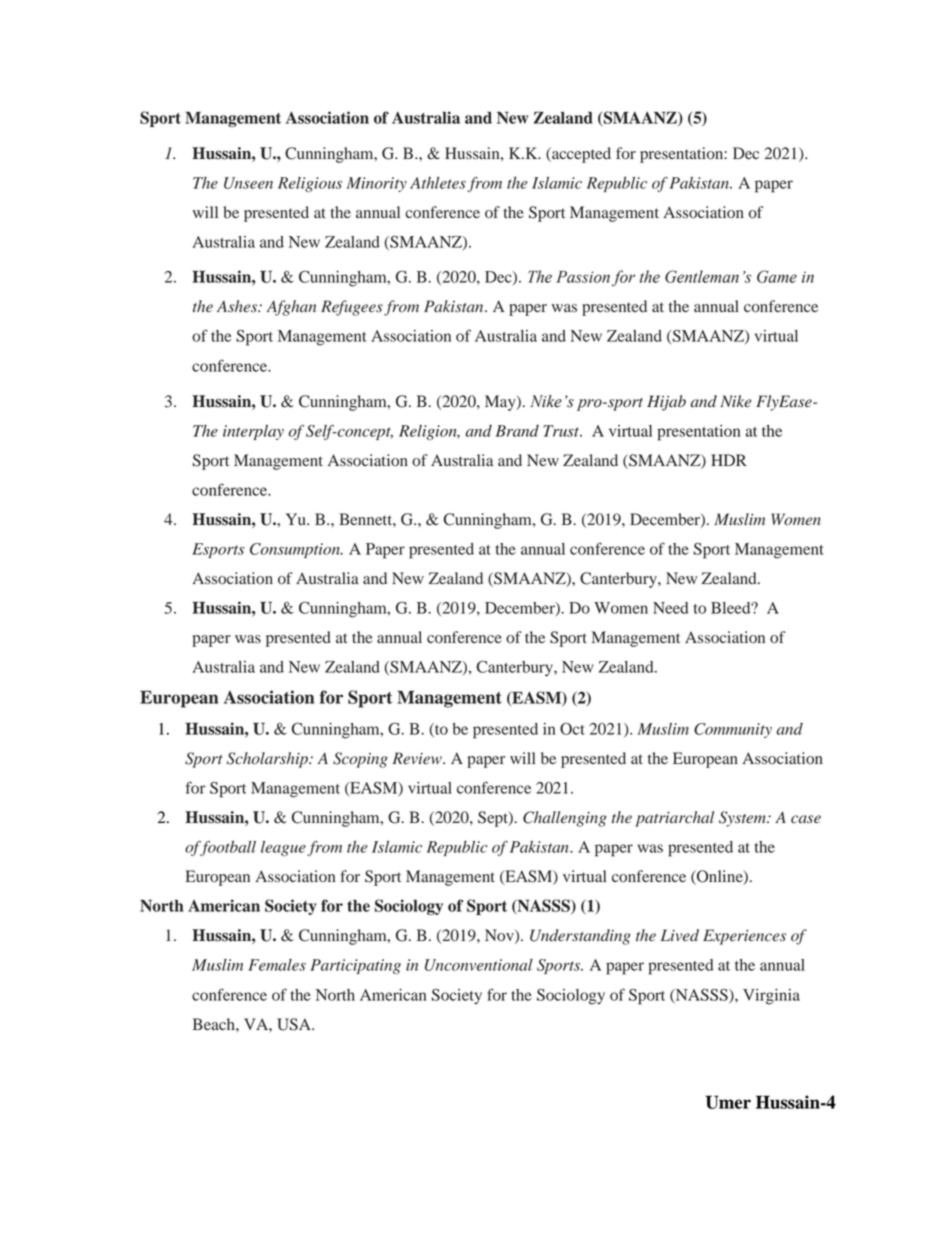  Describe the element at coordinates (670, 608) in the screenshot. I see `Need` at that location.
